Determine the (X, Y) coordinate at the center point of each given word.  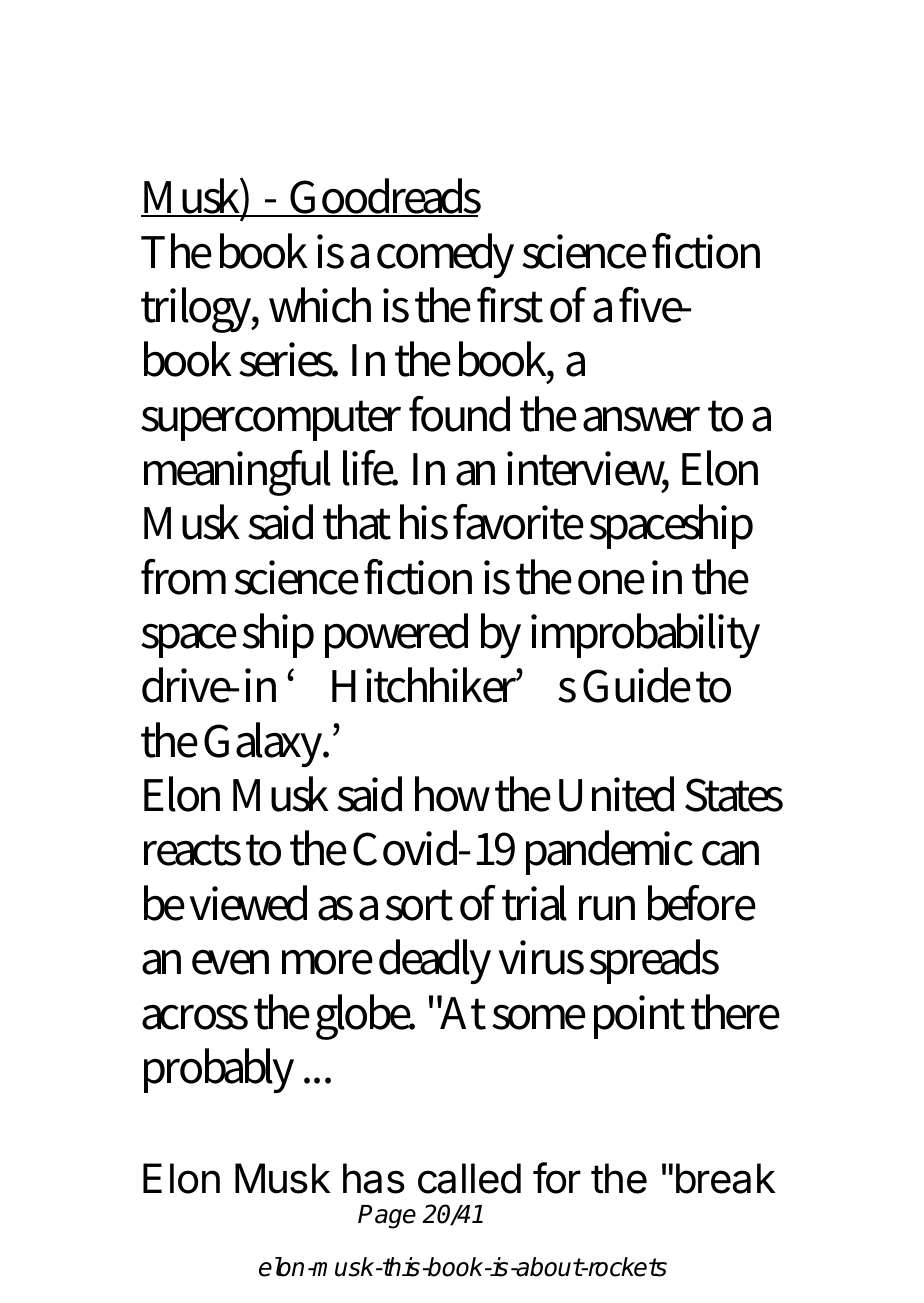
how (452, 794)
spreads (654, 961)
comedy (445, 255)
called (469, 1178)
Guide (637, 685)
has (374, 1178)
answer (641, 419)
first (510, 305)
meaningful (237, 473)
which (320, 305)
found (459, 414)
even (230, 962)
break (726, 1178)
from (183, 577)
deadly (435, 961)
